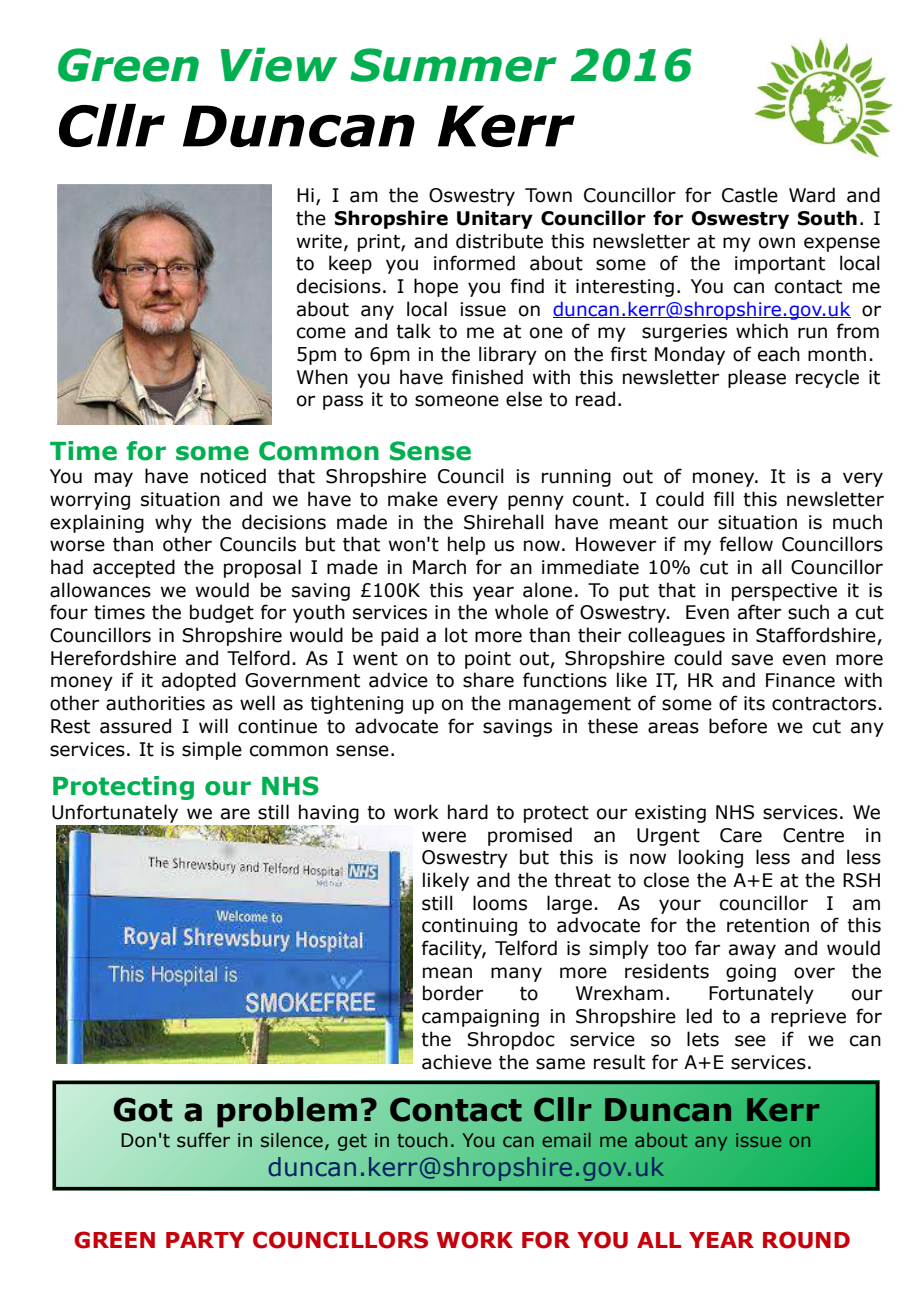  What do you see at coordinates (212, 750) in the image?
I see `simple` at bounding box center [212, 750].
